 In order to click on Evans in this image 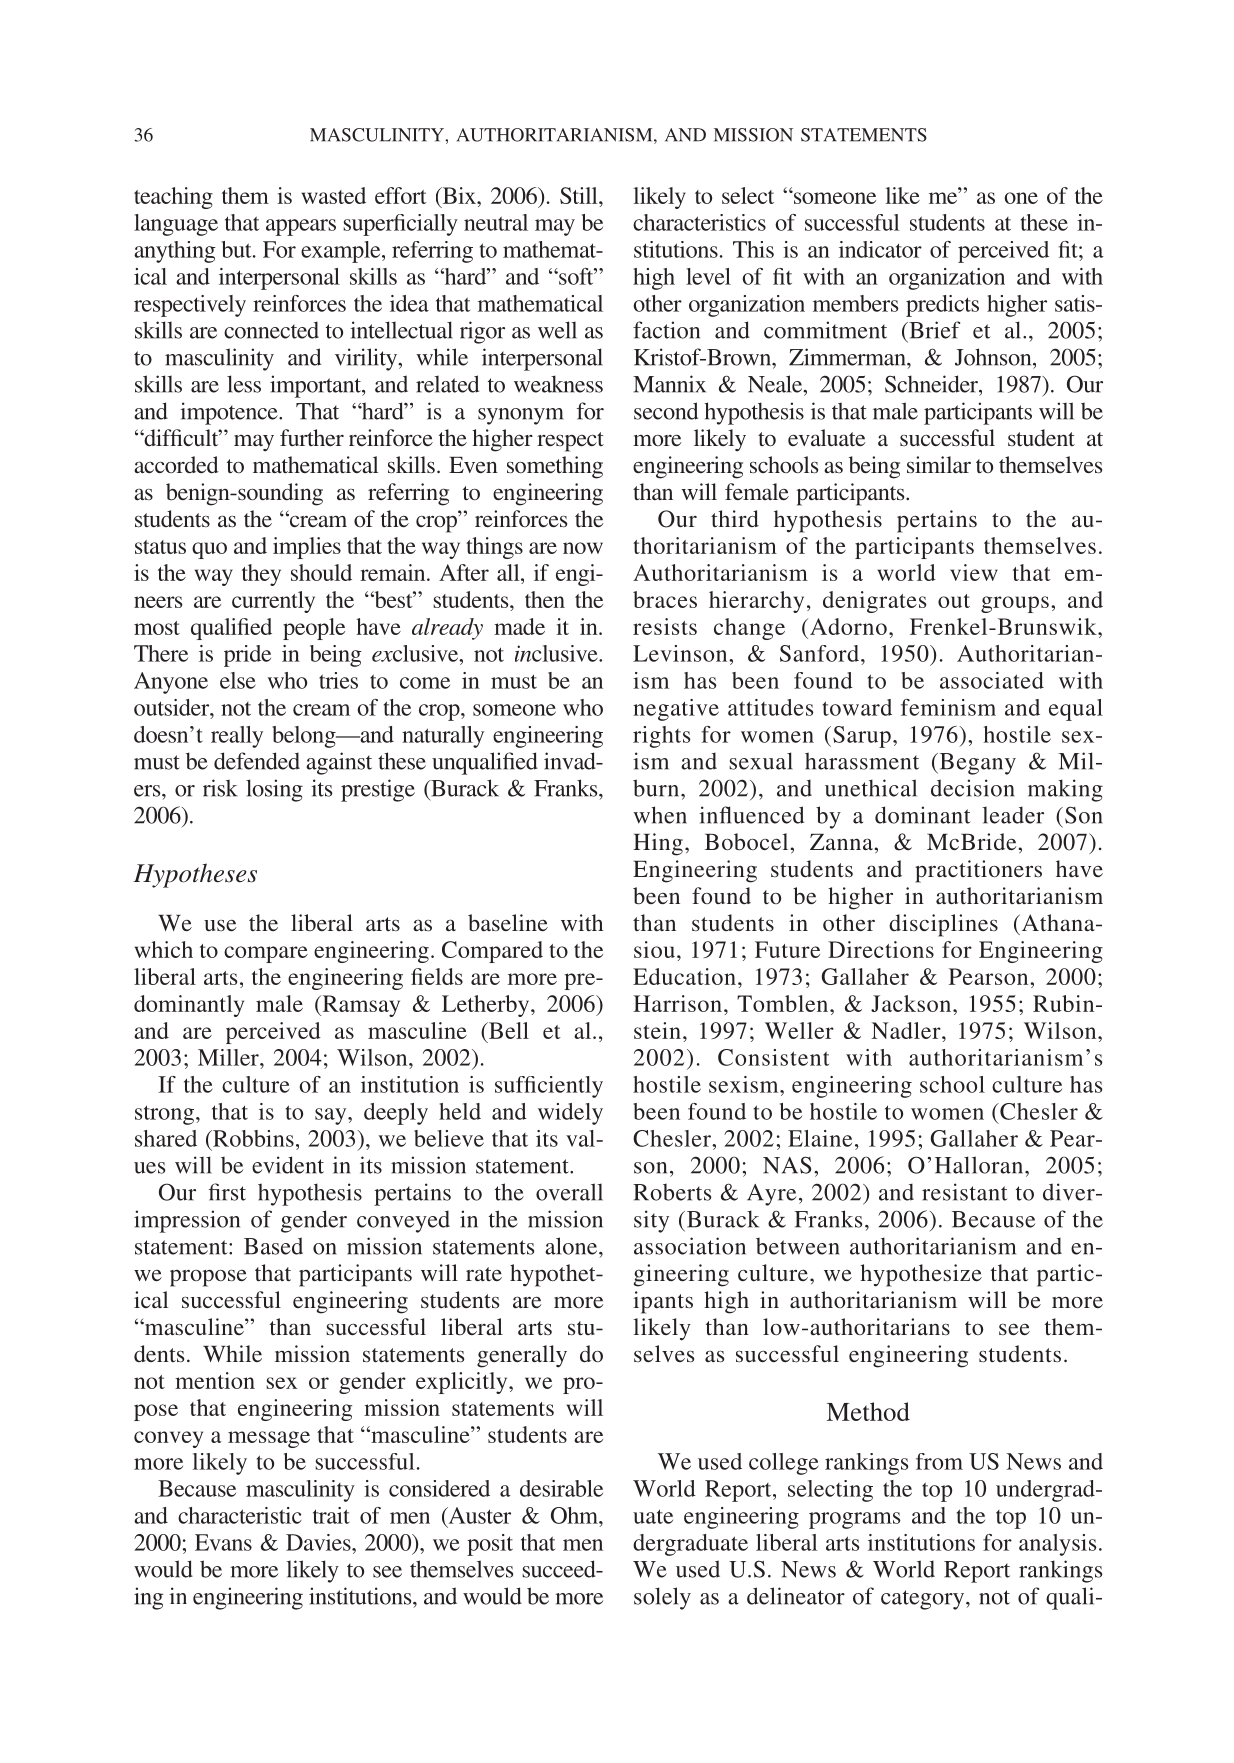, I will do `click(223, 1542)`.
